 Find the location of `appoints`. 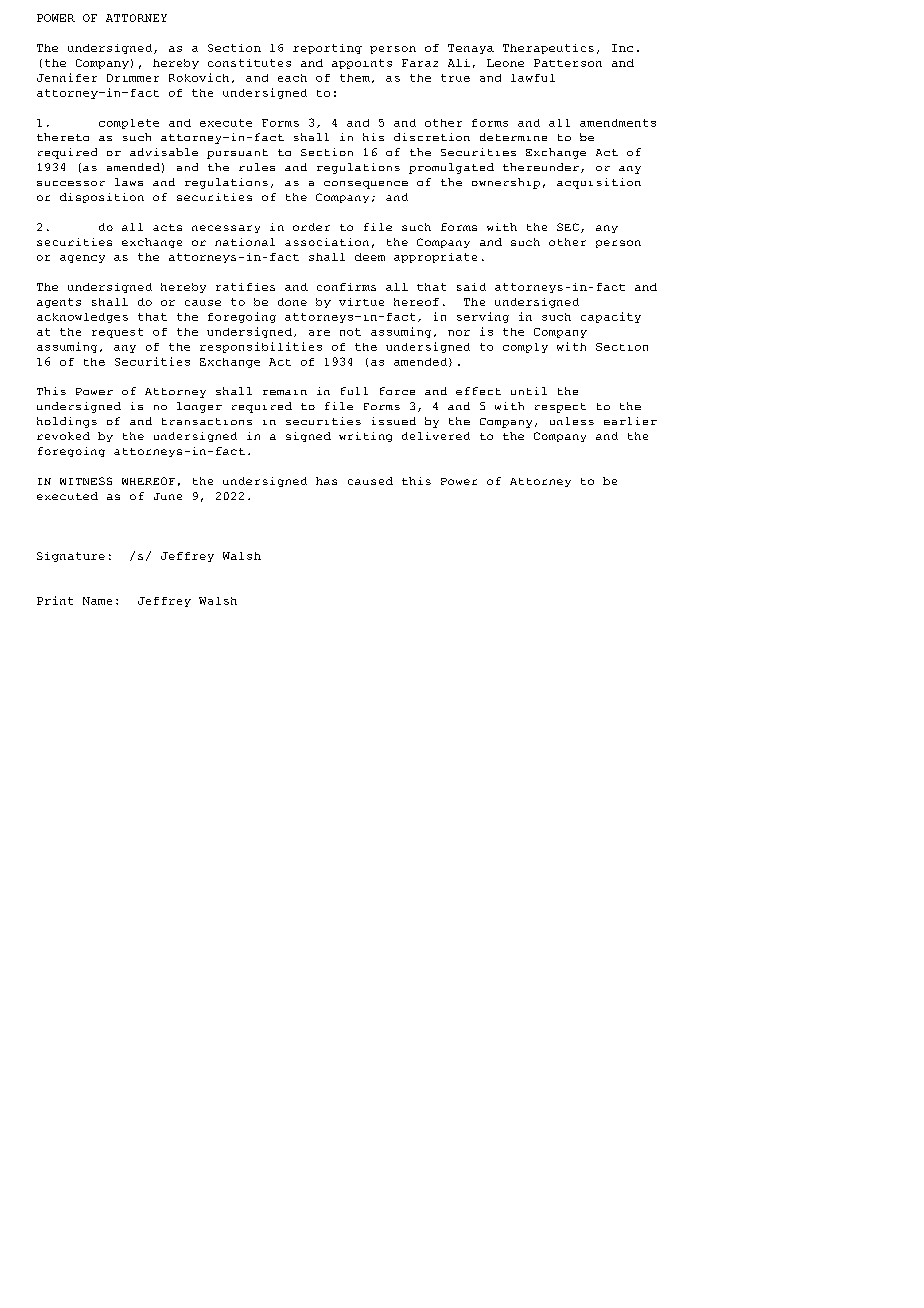

appoints is located at coordinates (362, 64).
